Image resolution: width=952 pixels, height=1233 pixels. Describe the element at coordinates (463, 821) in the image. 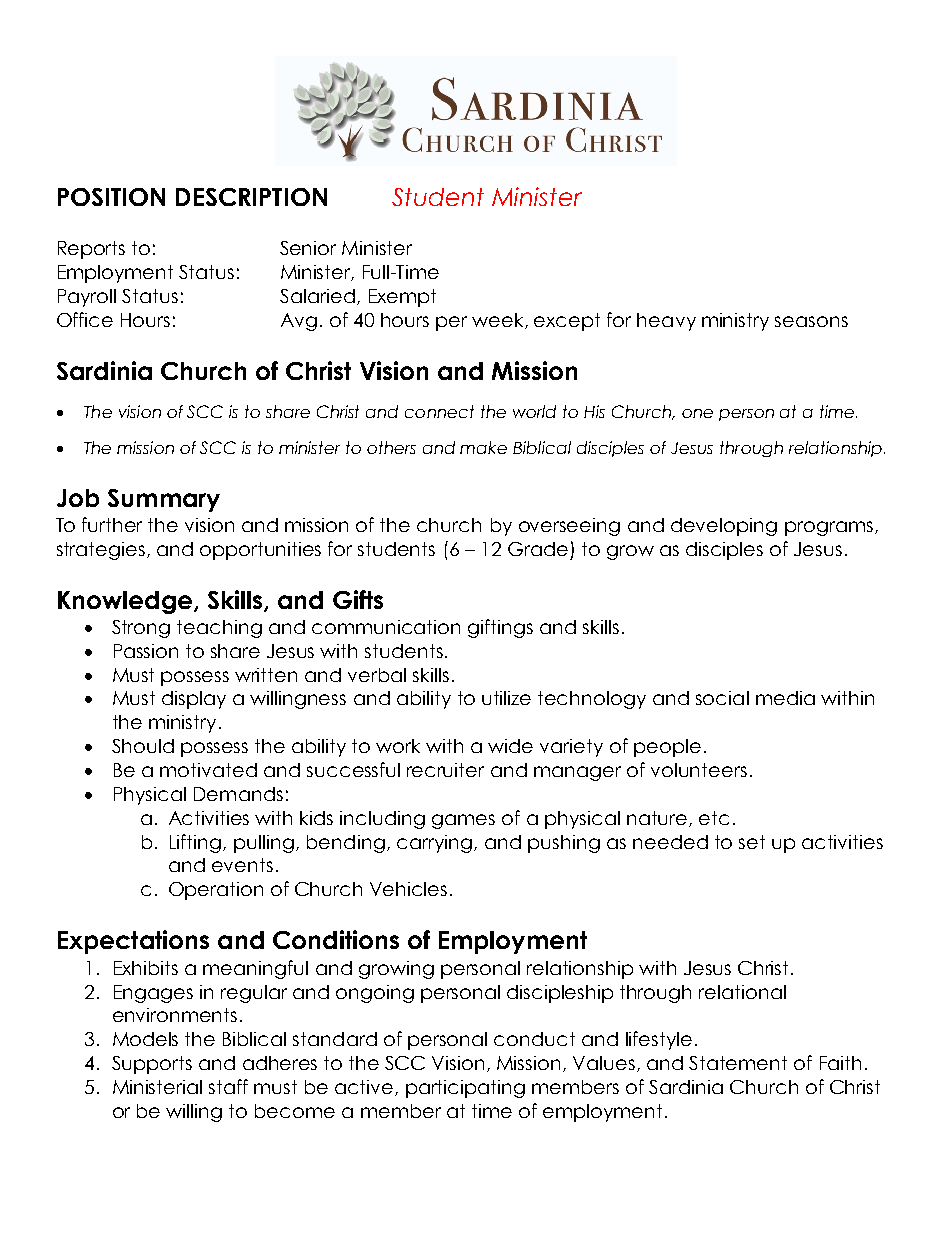

I see `games` at that location.
